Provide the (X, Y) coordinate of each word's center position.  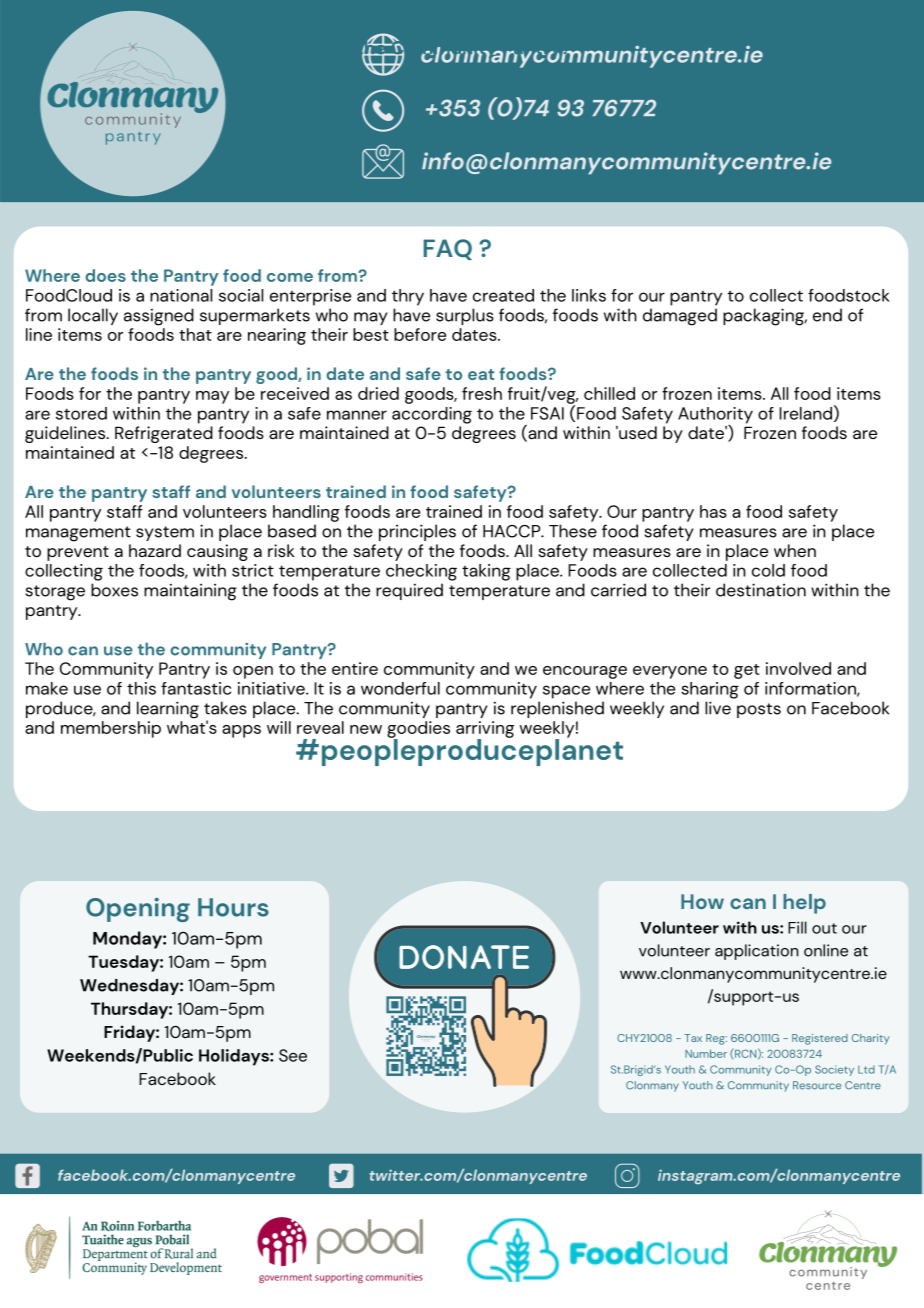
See (293, 1055)
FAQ (447, 249)
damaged (680, 317)
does (105, 275)
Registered (820, 1039)
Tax (693, 1038)
